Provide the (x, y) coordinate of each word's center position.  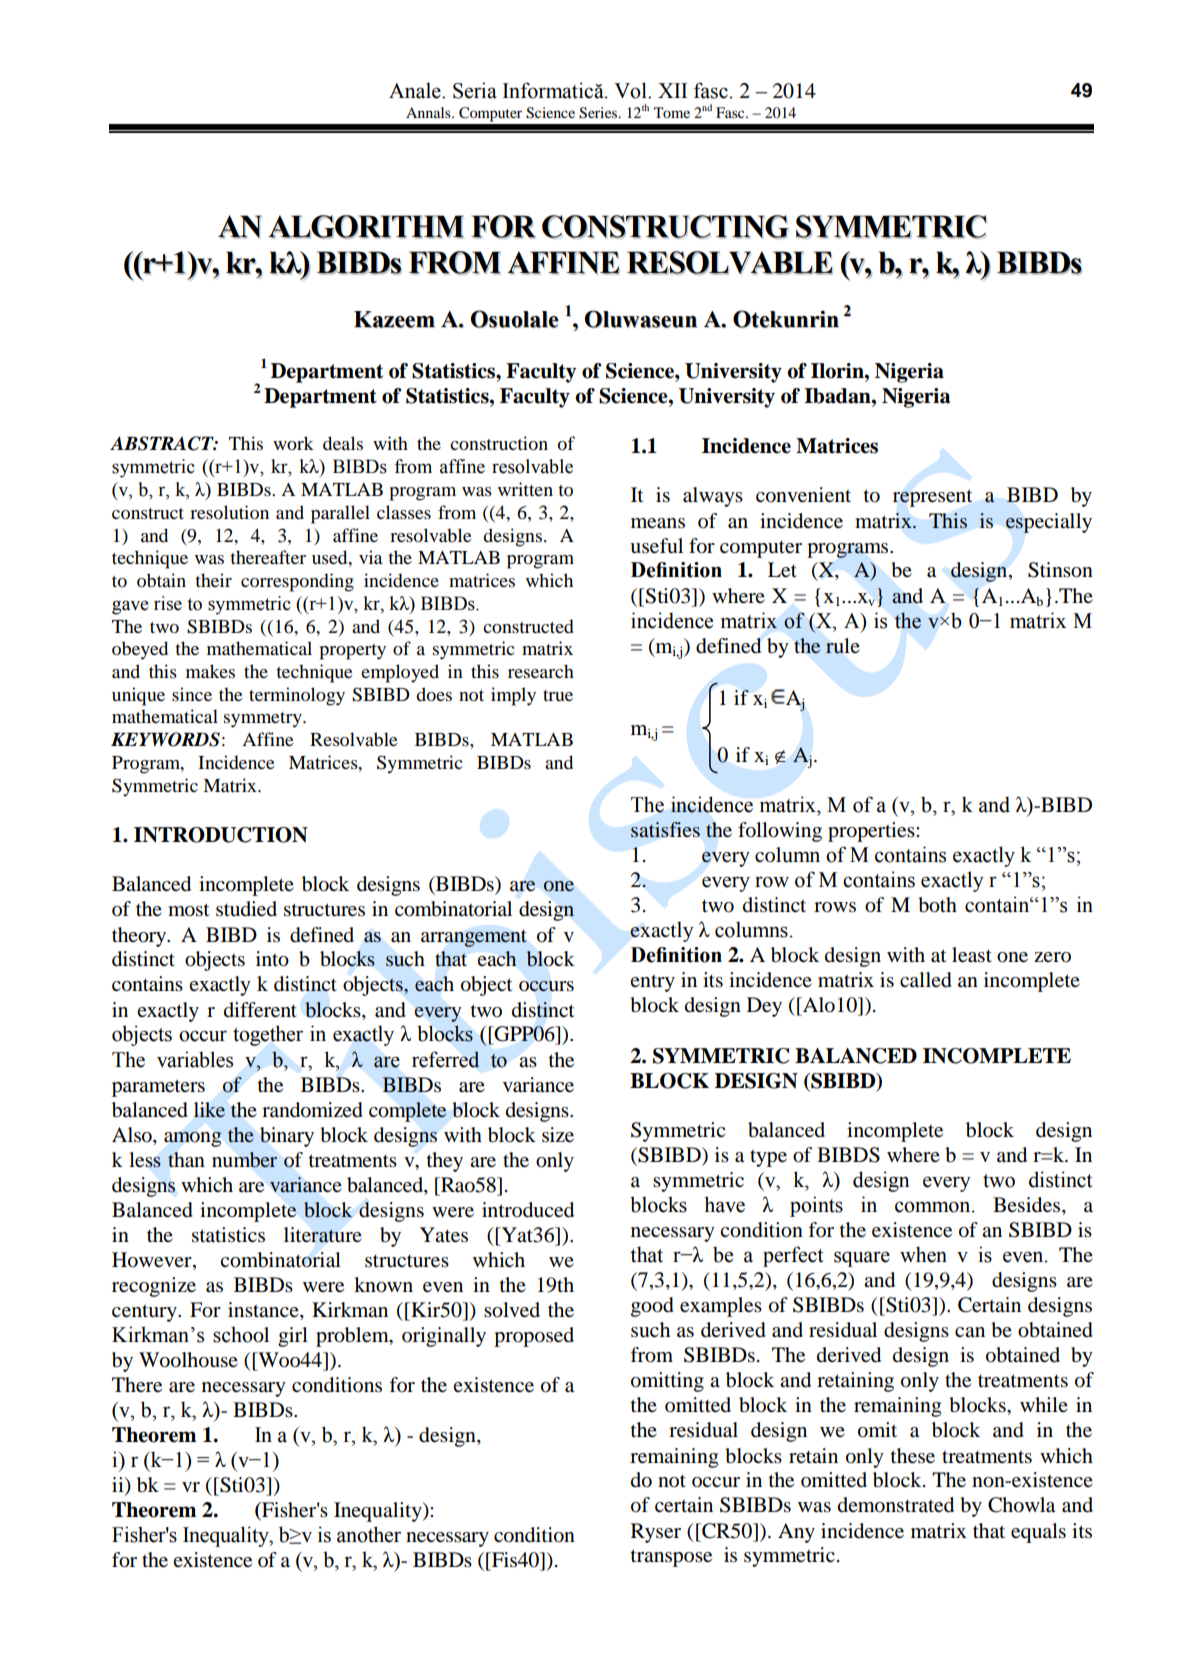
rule (843, 646)
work (293, 443)
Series (599, 113)
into (272, 959)
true (558, 695)
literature (323, 1235)
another (369, 1534)
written (525, 489)
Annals (429, 112)
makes (210, 671)
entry (652, 983)
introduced (528, 1210)
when (923, 1254)
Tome (672, 112)
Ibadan (838, 396)
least (972, 955)
